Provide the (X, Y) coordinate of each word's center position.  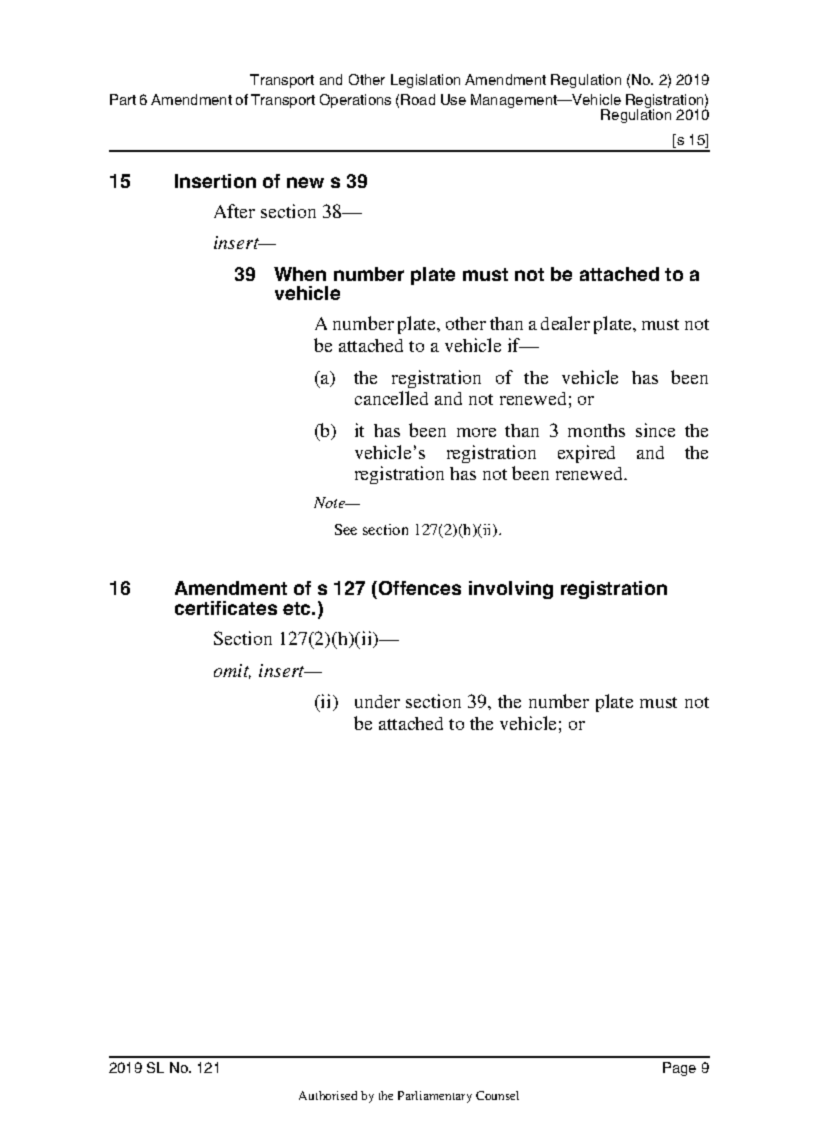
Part (123, 99)
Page (679, 1069)
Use (453, 99)
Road (418, 99)
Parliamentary (435, 1097)
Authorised (328, 1095)
